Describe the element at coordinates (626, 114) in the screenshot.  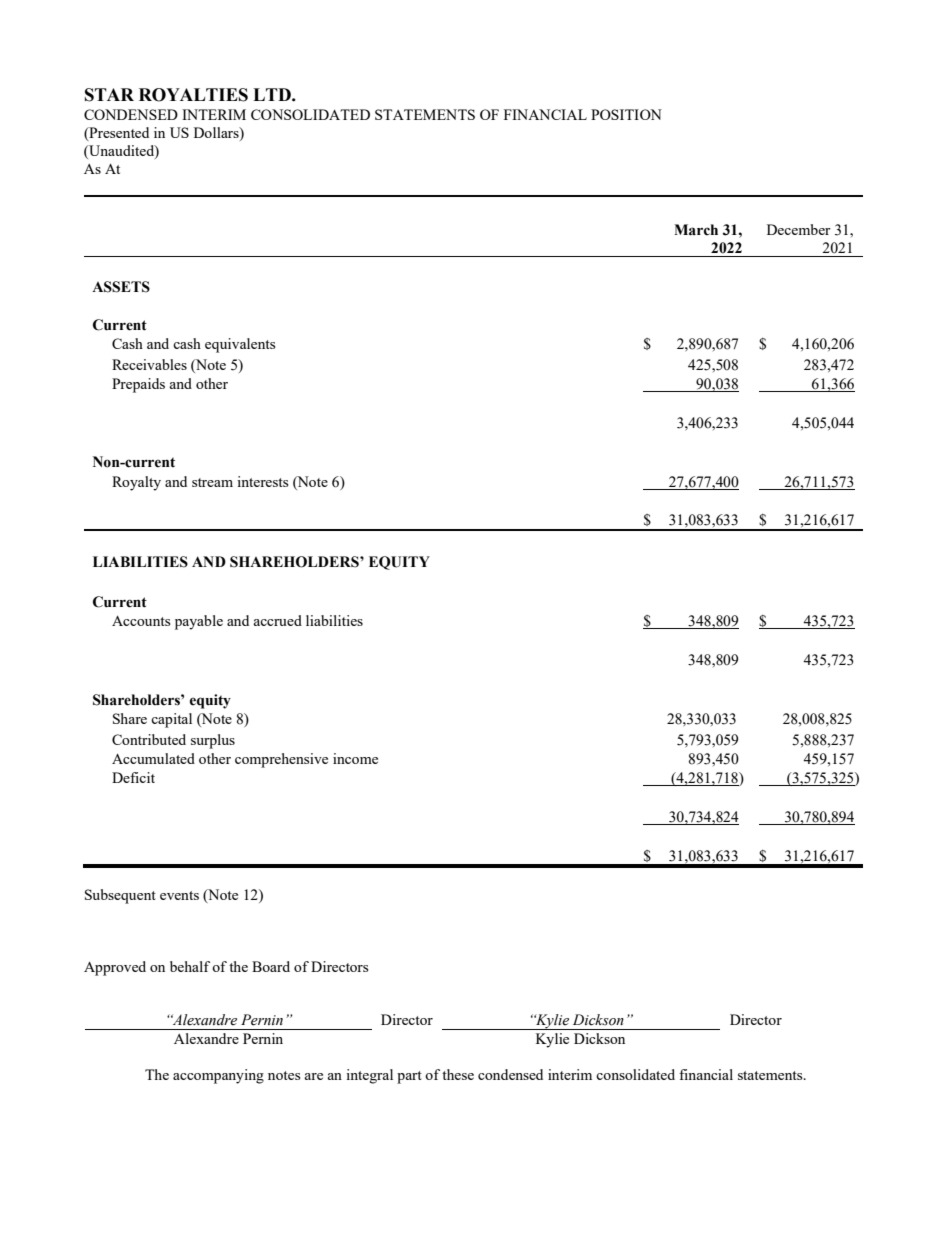
I see `POSITION` at that location.
